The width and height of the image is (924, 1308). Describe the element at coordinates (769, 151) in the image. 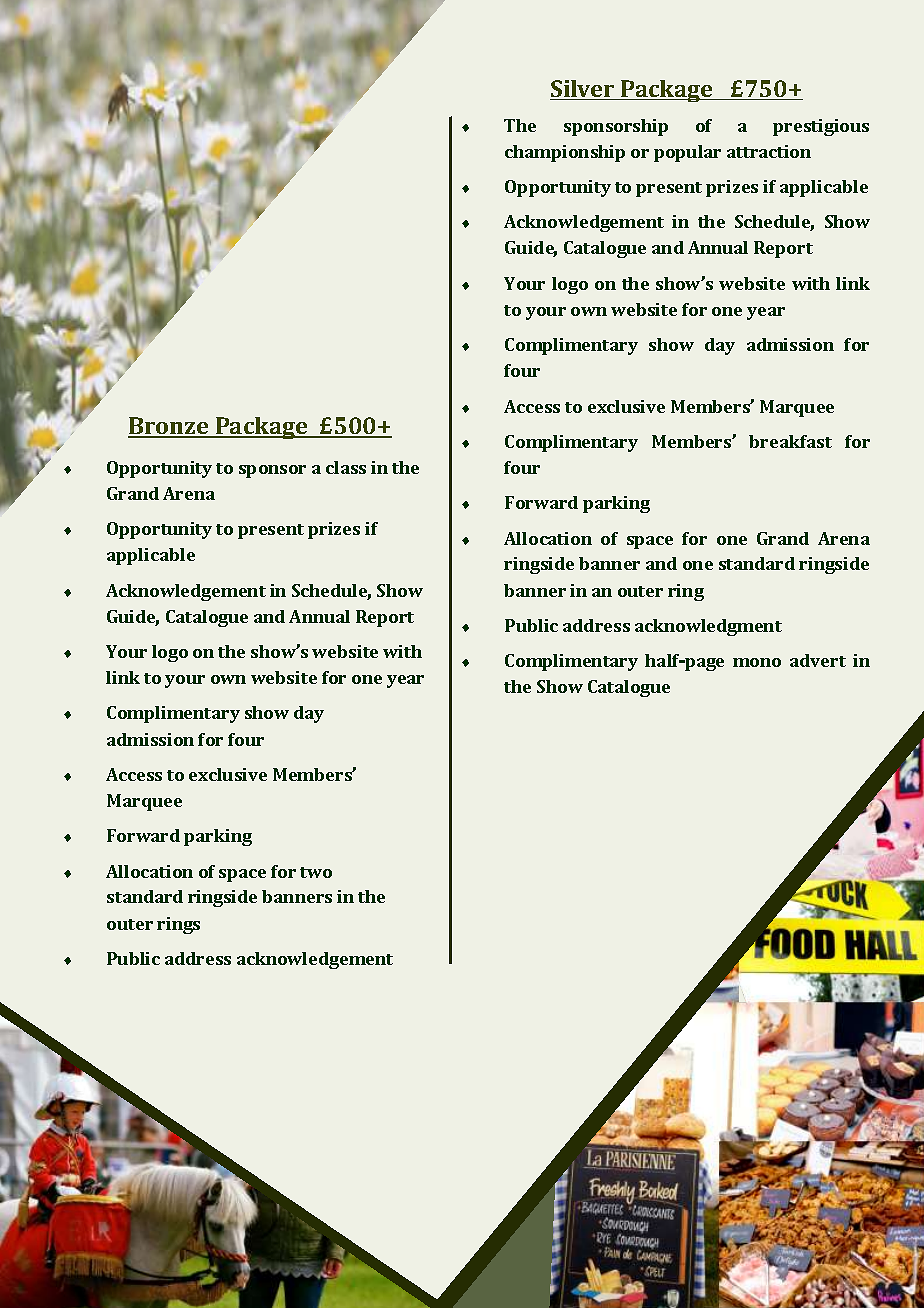

I see `attraction` at that location.
